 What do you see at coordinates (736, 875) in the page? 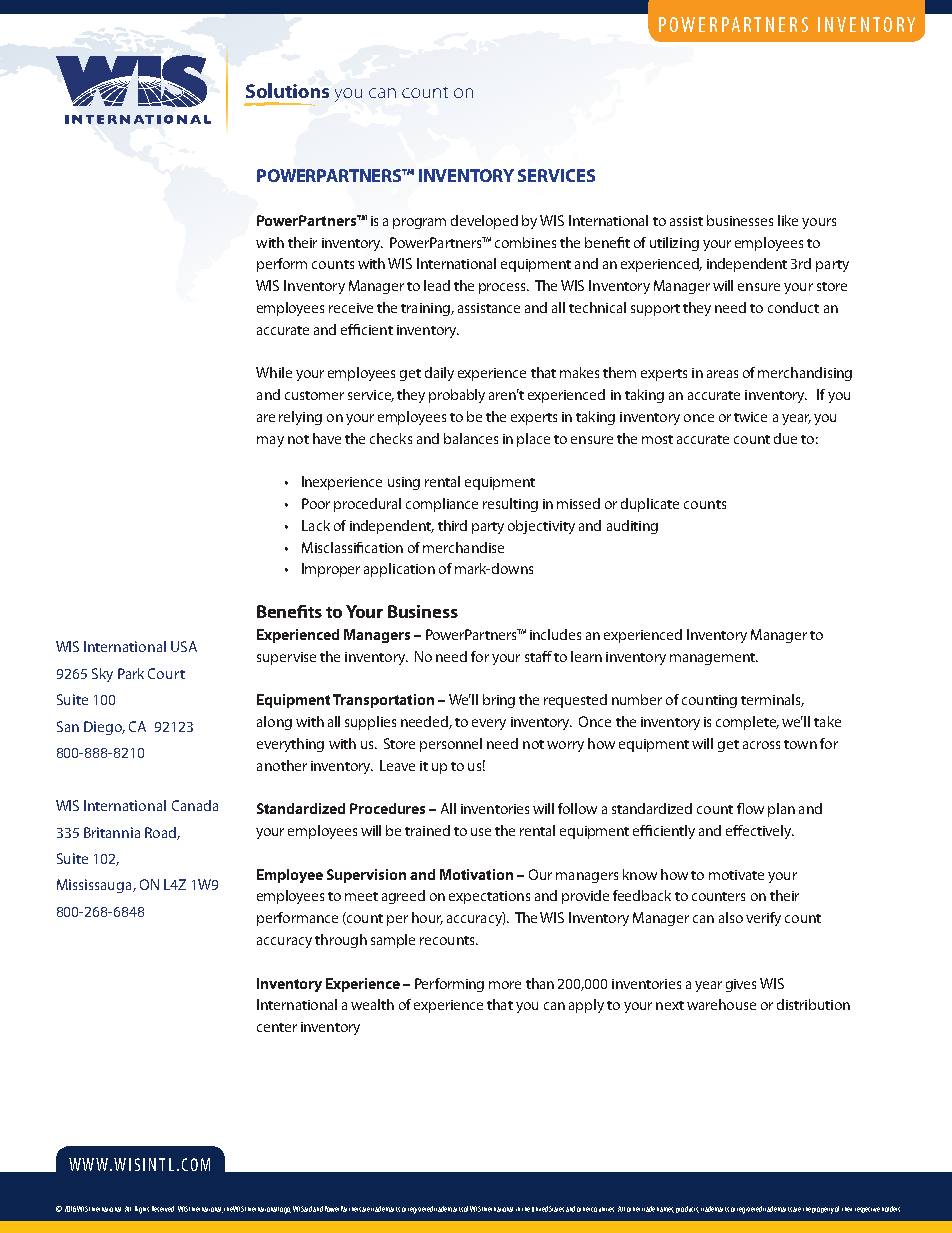
I see `motivate` at bounding box center [736, 875].
